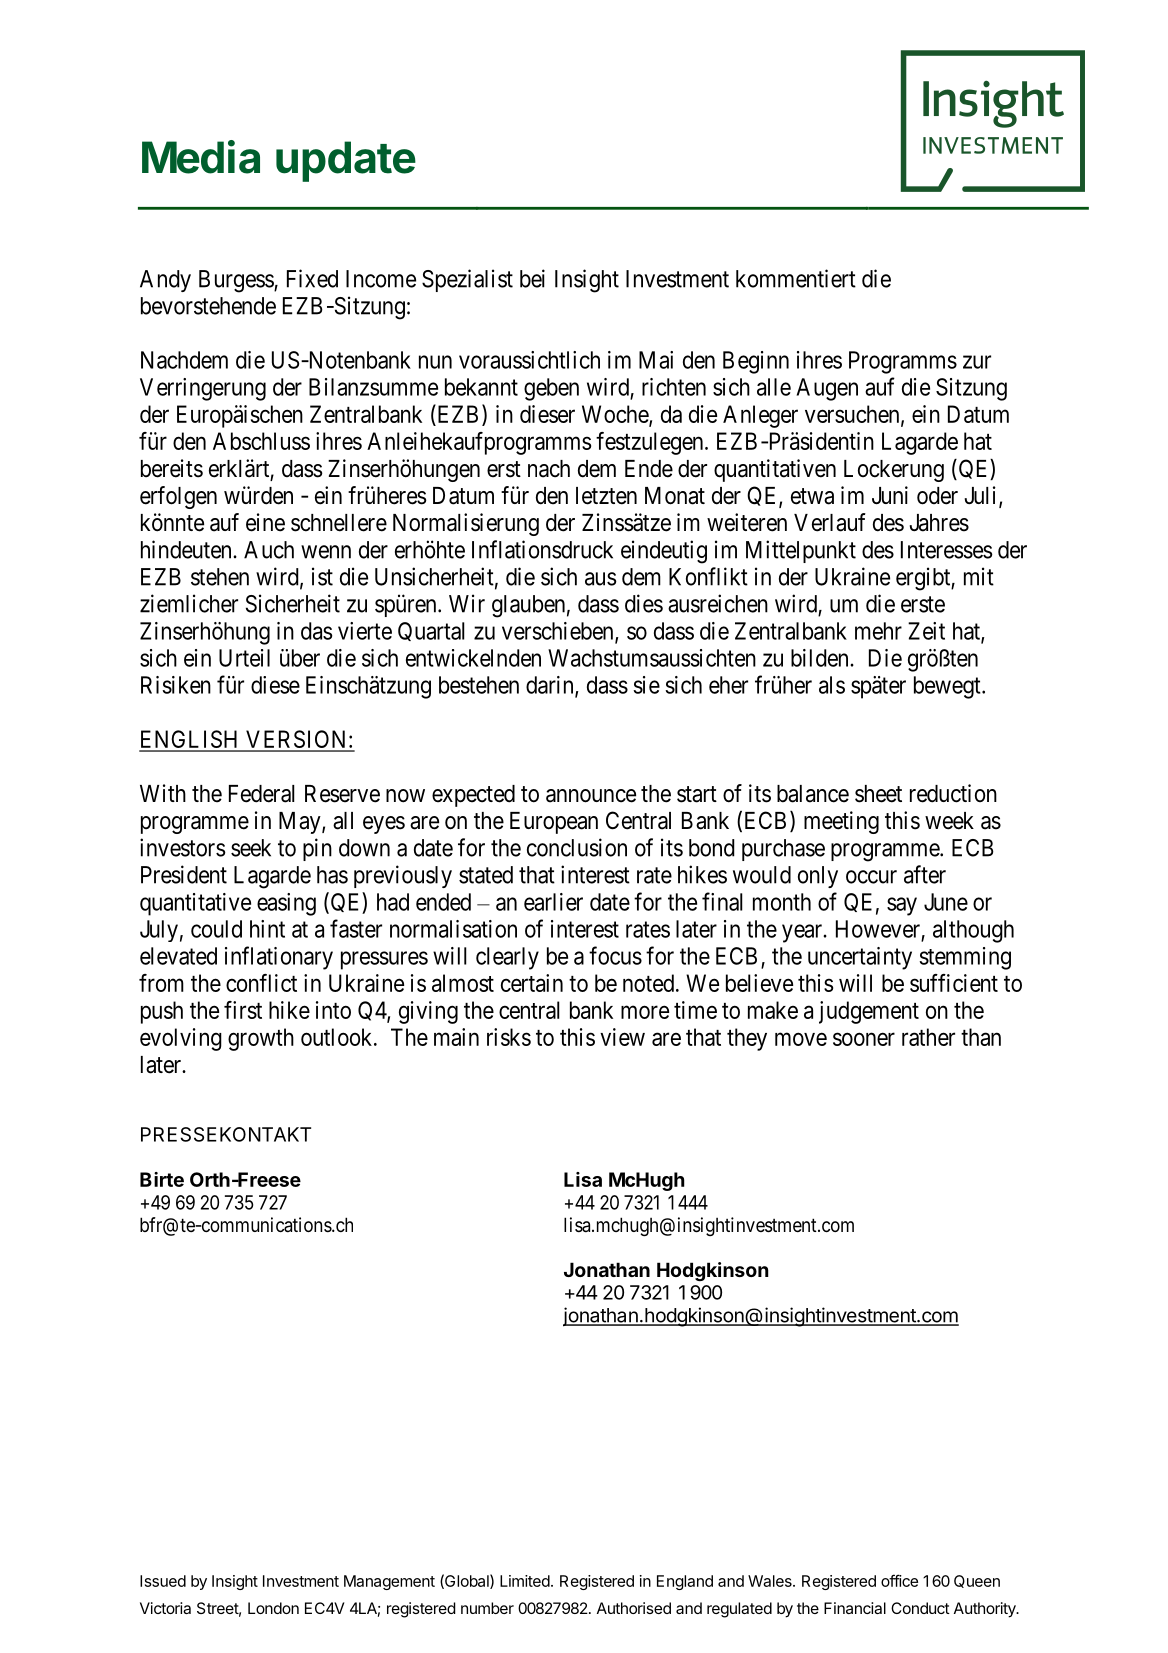  What do you see at coordinates (269, 550) in the screenshot?
I see `Auch` at bounding box center [269, 550].
